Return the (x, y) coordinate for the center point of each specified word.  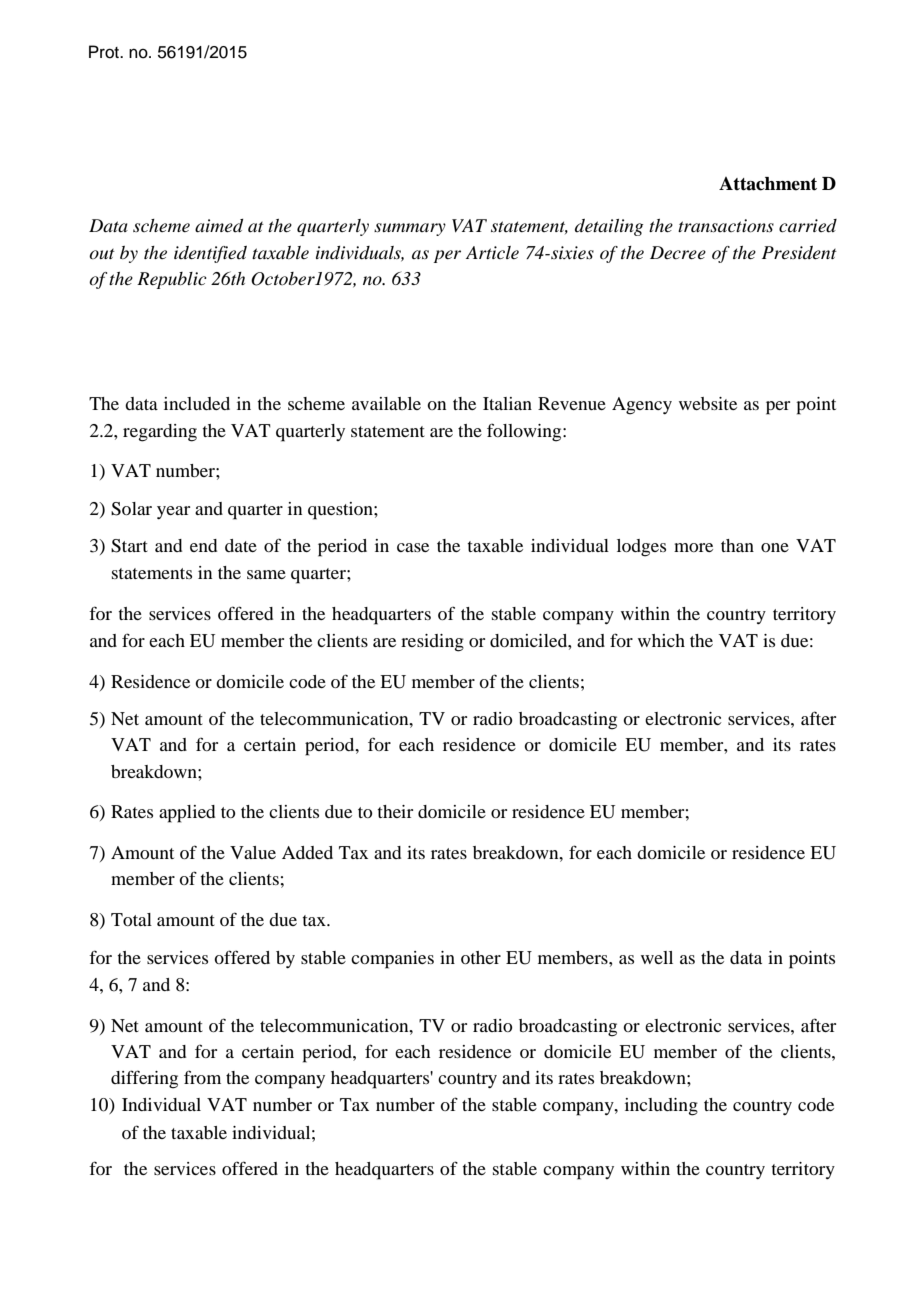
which (661, 640)
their (395, 811)
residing (432, 643)
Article (492, 252)
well (657, 957)
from (202, 1077)
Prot (105, 52)
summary (410, 229)
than (737, 545)
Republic (172, 280)
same (266, 574)
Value (253, 852)
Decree (678, 253)
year (173, 512)
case (413, 547)
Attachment (768, 184)
